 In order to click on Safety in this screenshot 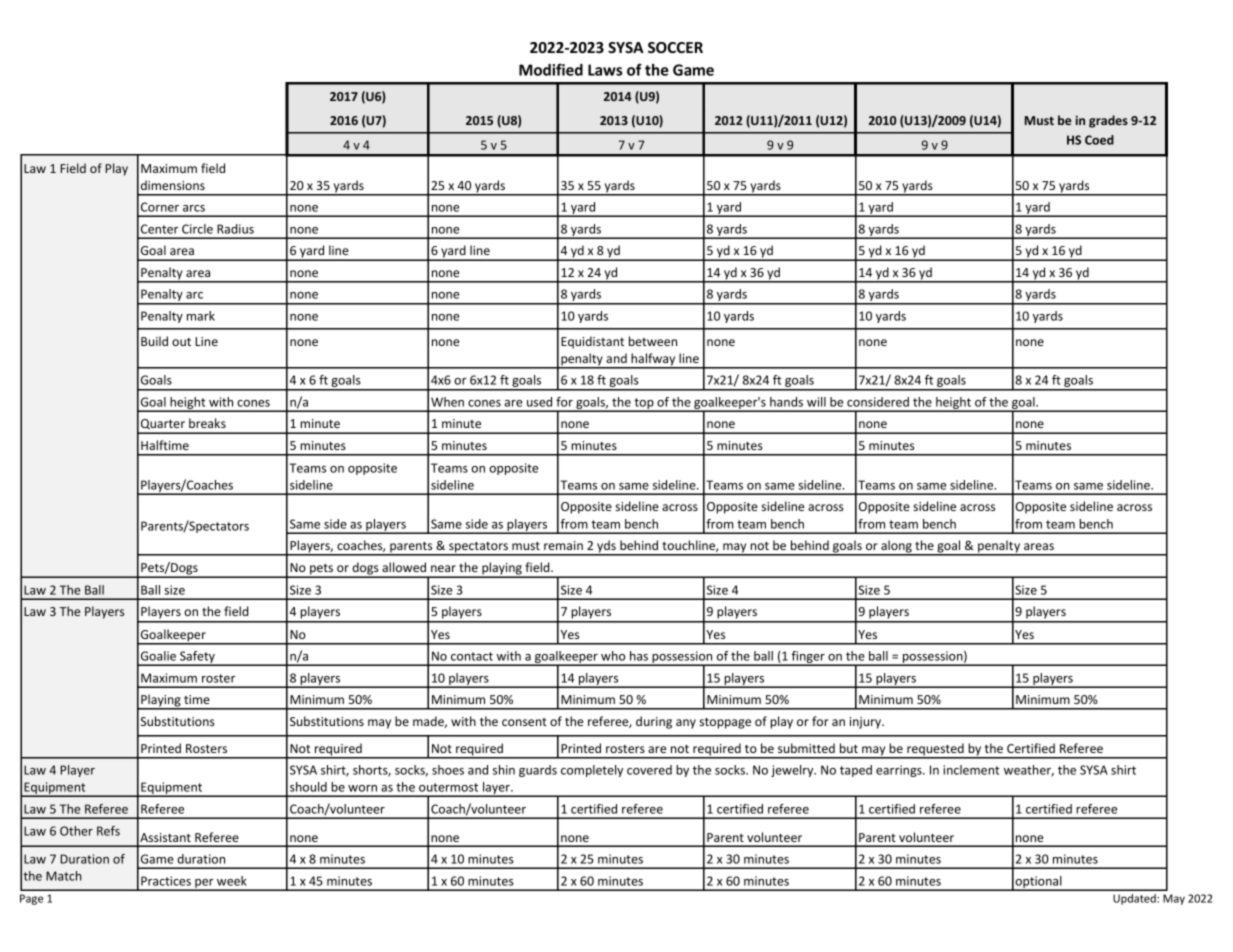, I will do `click(197, 658)`.
